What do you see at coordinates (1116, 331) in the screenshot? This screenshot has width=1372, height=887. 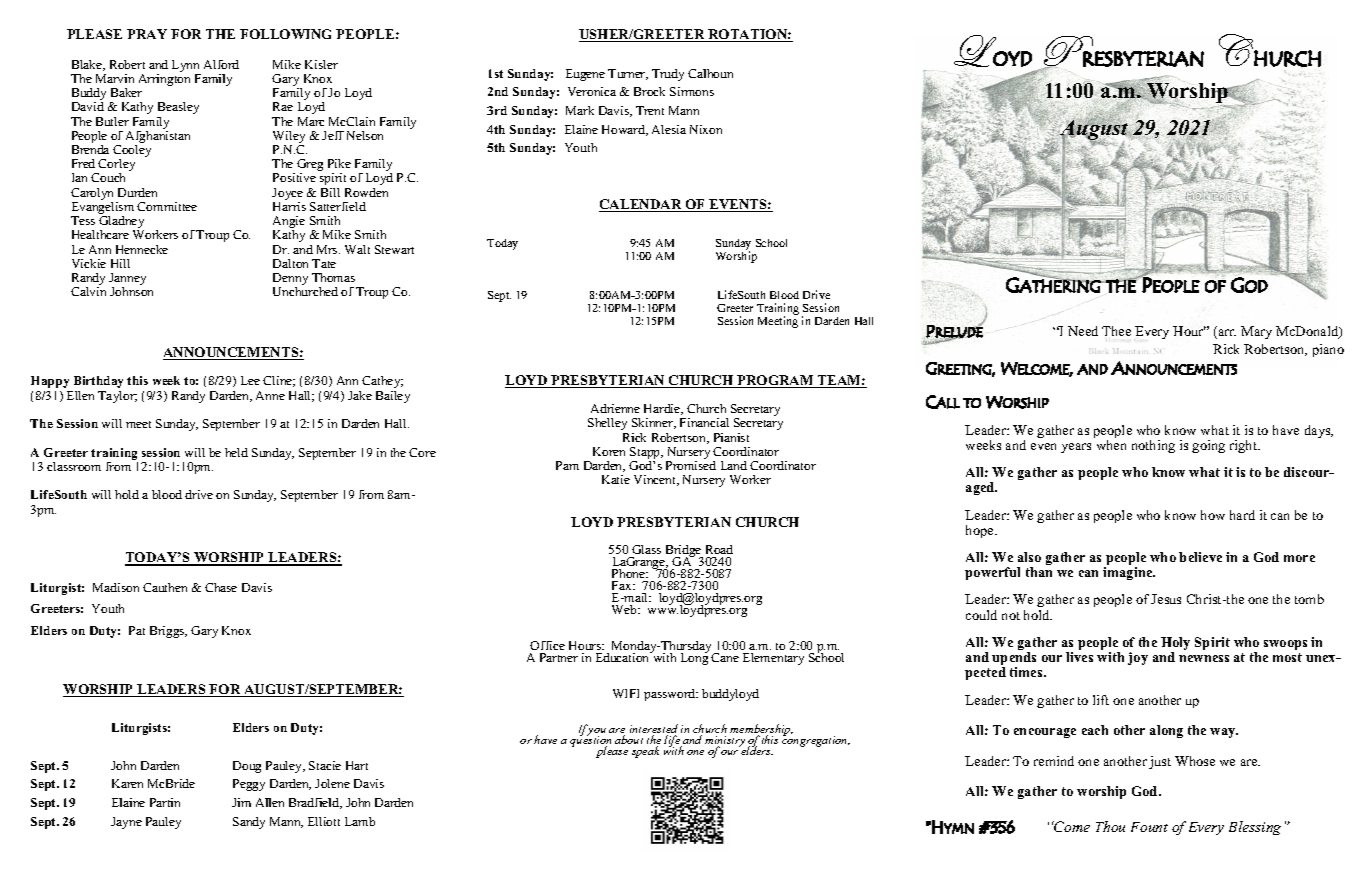 I see `Thee` at bounding box center [1116, 331].
